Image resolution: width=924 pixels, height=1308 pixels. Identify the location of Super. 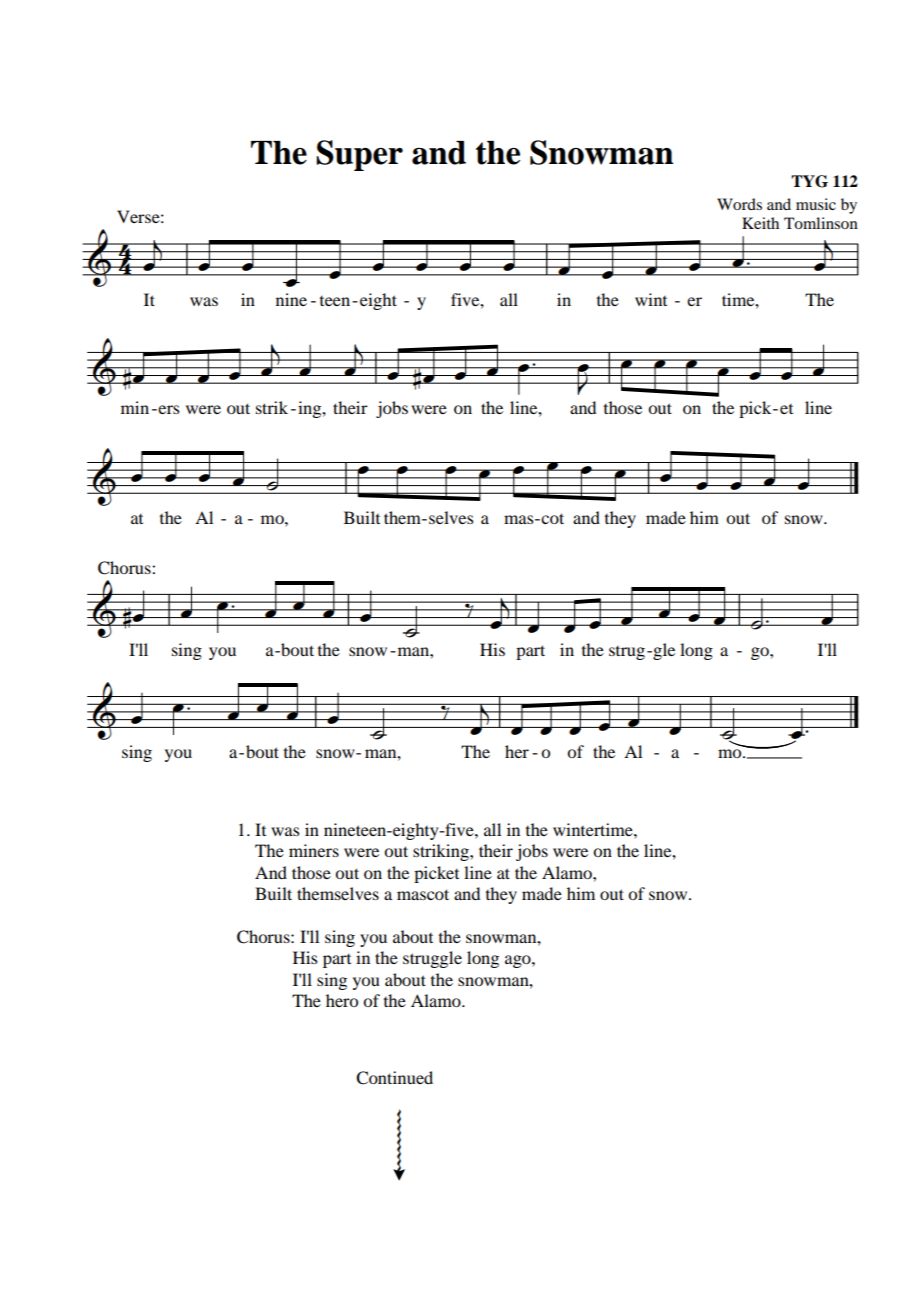
(359, 155).
